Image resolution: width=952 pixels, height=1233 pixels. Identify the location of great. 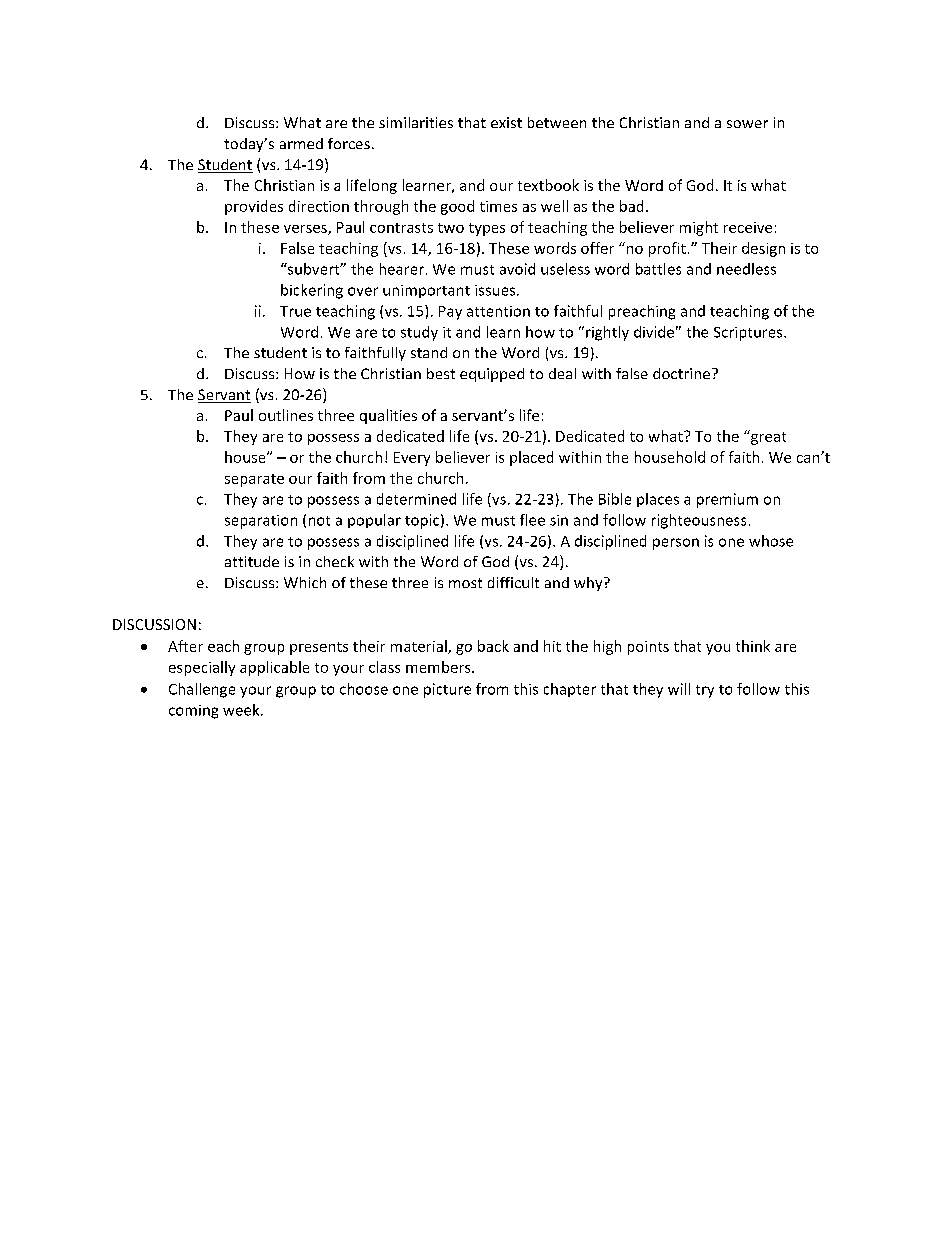
(767, 437).
